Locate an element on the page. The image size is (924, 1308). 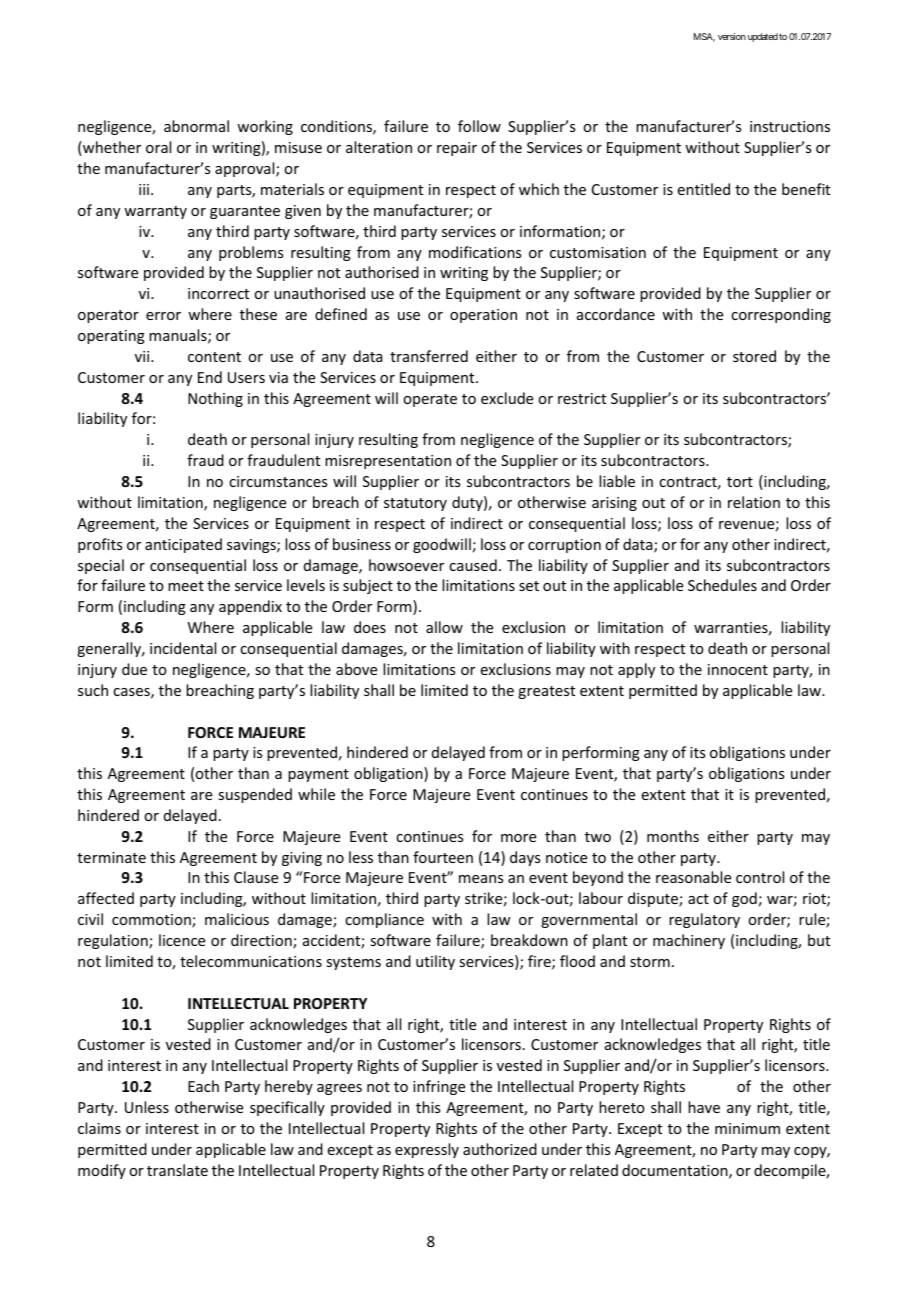
statutory is located at coordinates (415, 504).
